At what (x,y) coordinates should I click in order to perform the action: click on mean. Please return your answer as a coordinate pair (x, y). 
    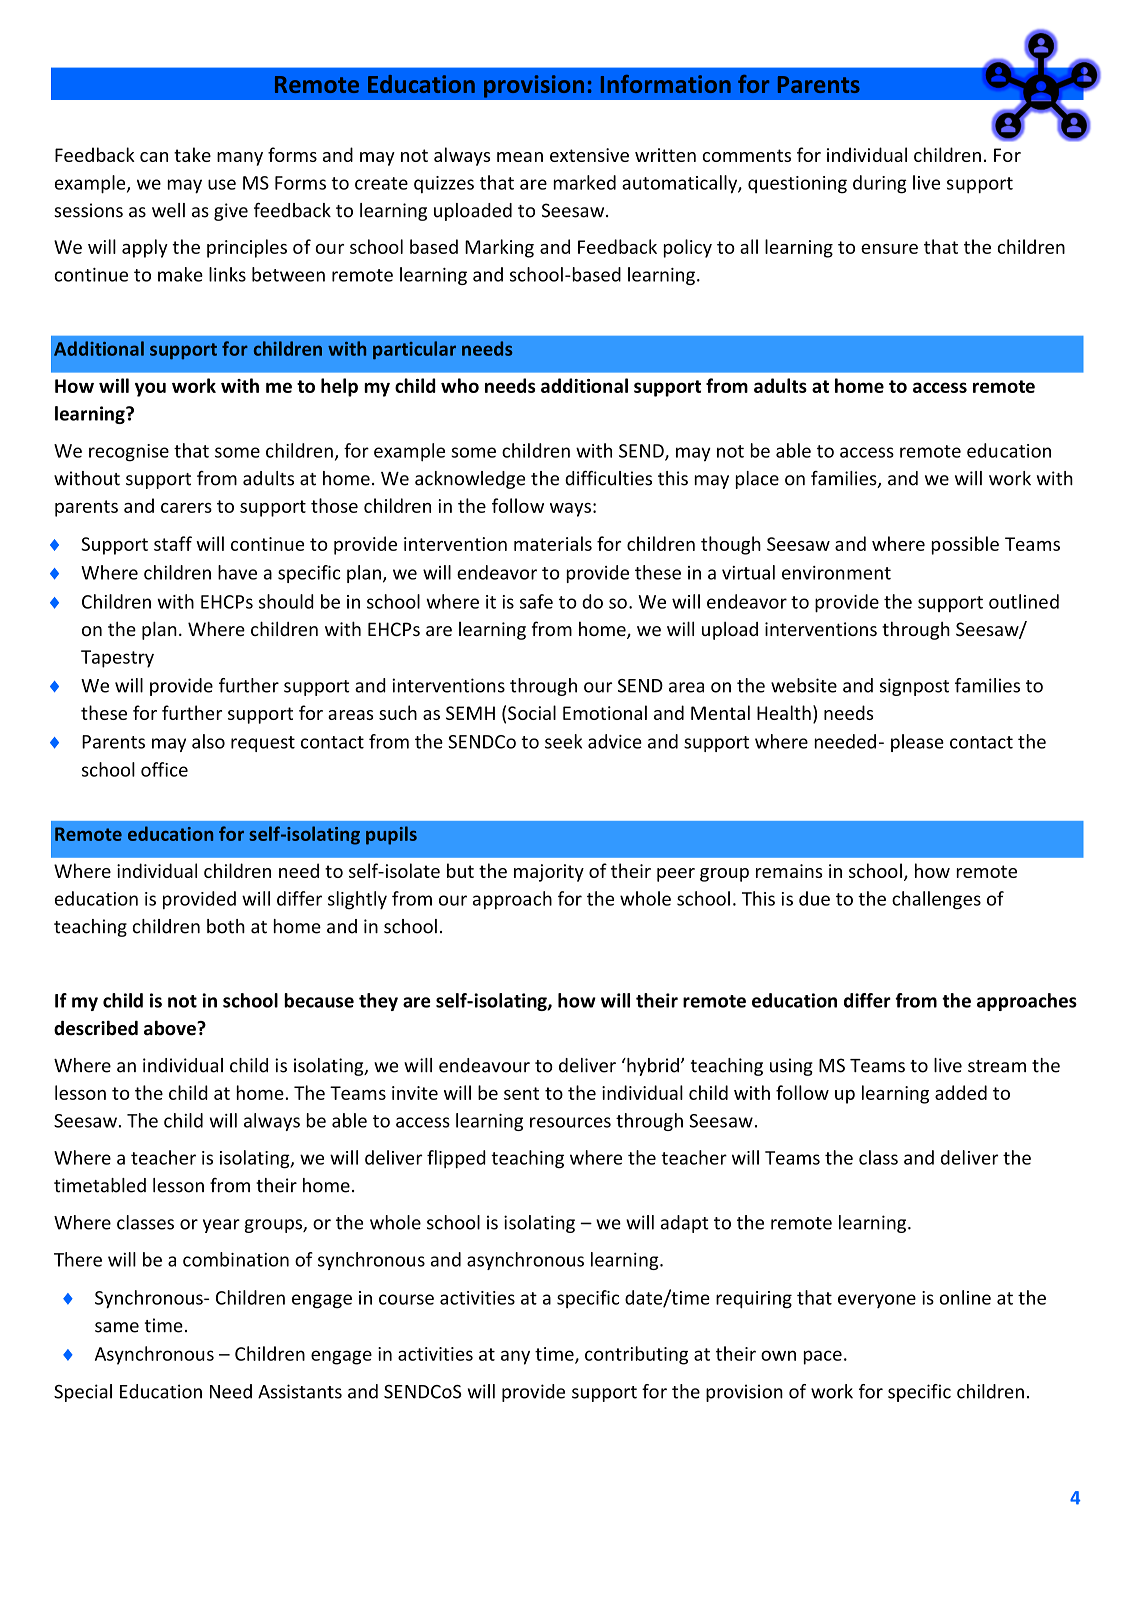
    Looking at the image, I should click on (520, 157).
